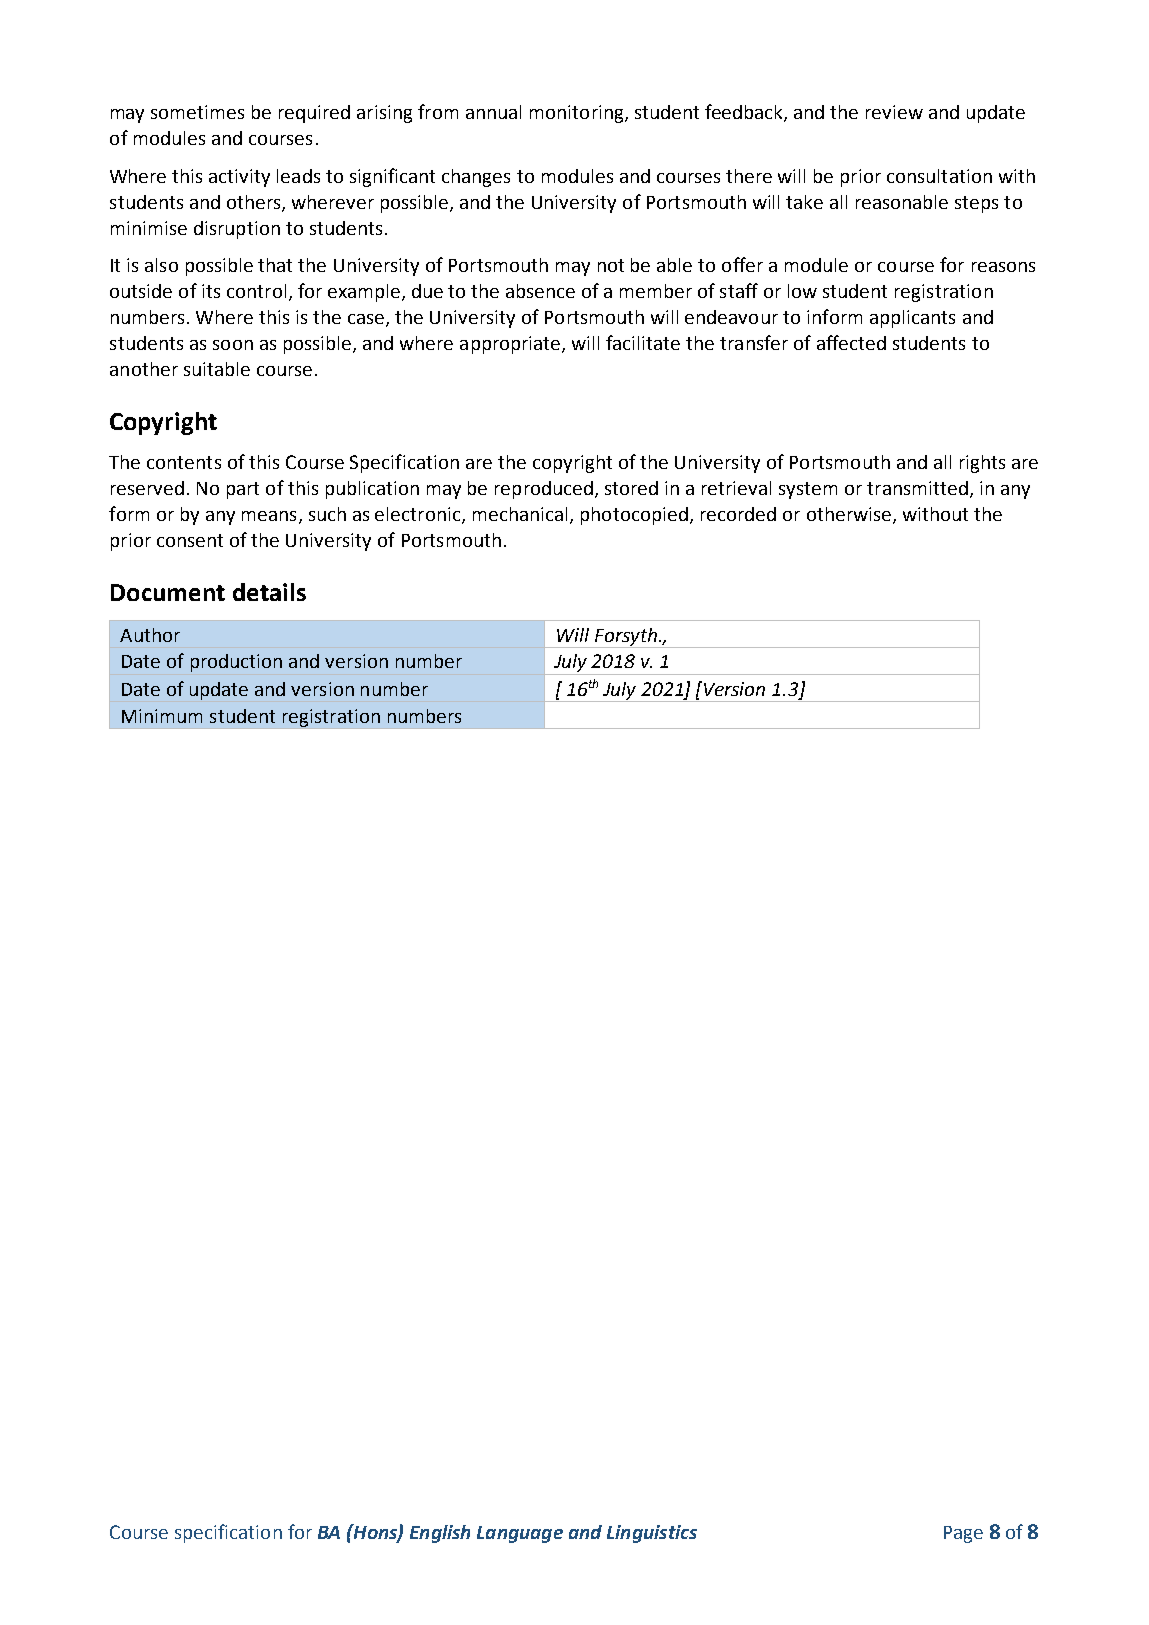  Describe the element at coordinates (236, 663) in the screenshot. I see `production` at that location.
